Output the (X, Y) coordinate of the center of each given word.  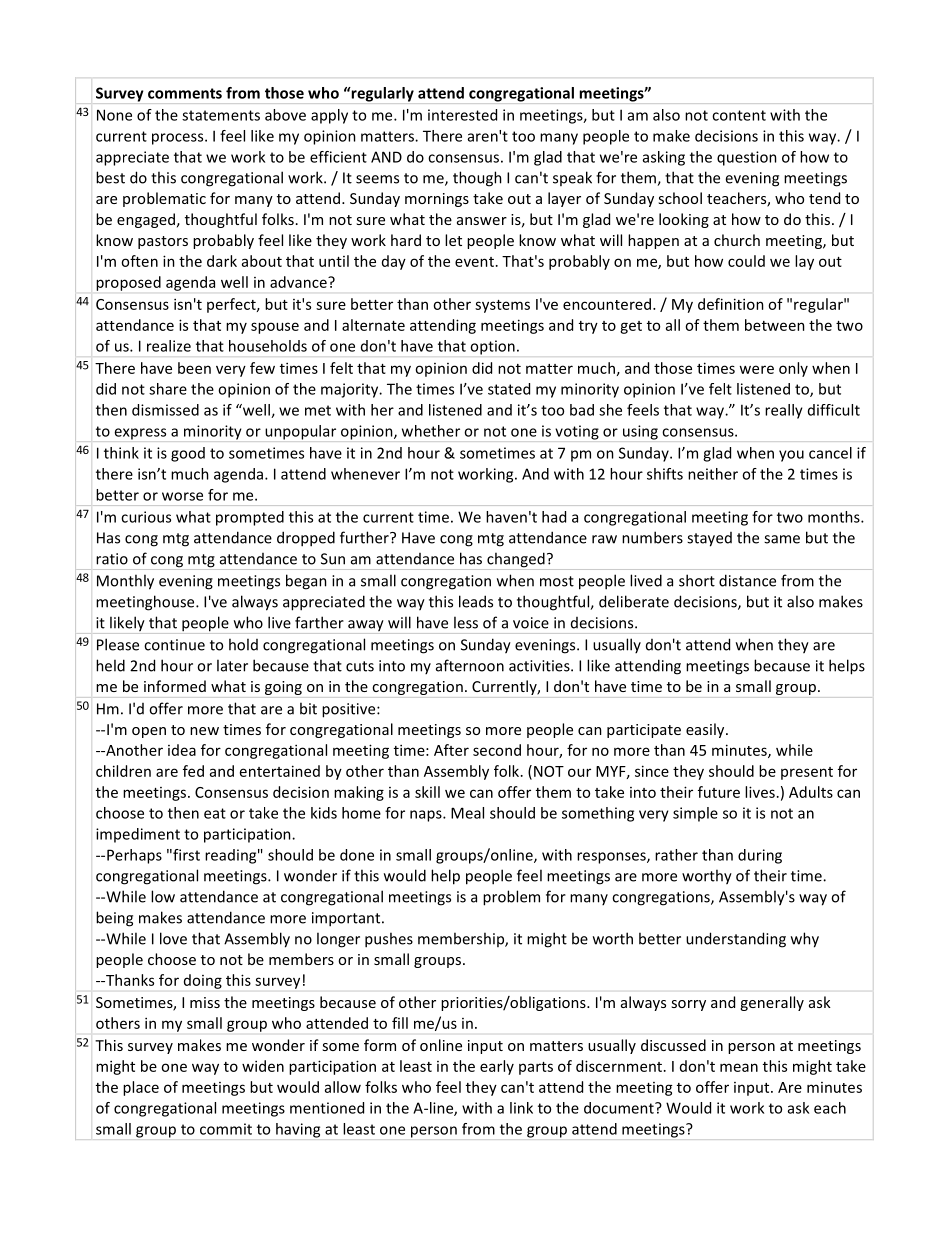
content (739, 115)
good (188, 454)
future (719, 792)
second (497, 750)
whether (431, 431)
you (791, 456)
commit (226, 1129)
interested (462, 115)
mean (739, 1067)
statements (221, 115)
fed (193, 771)
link (521, 1108)
